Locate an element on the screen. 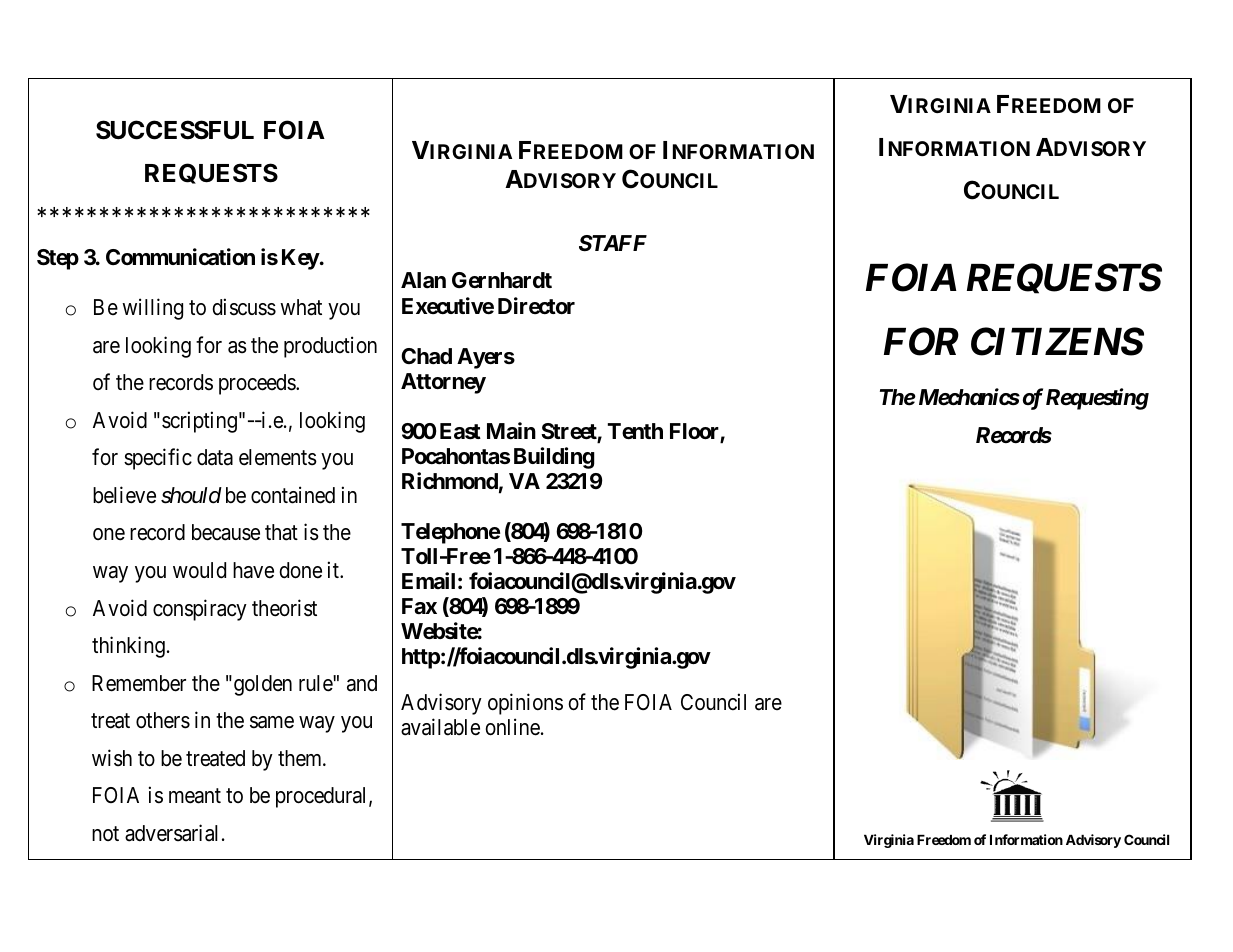  STAFF is located at coordinates (613, 243).
